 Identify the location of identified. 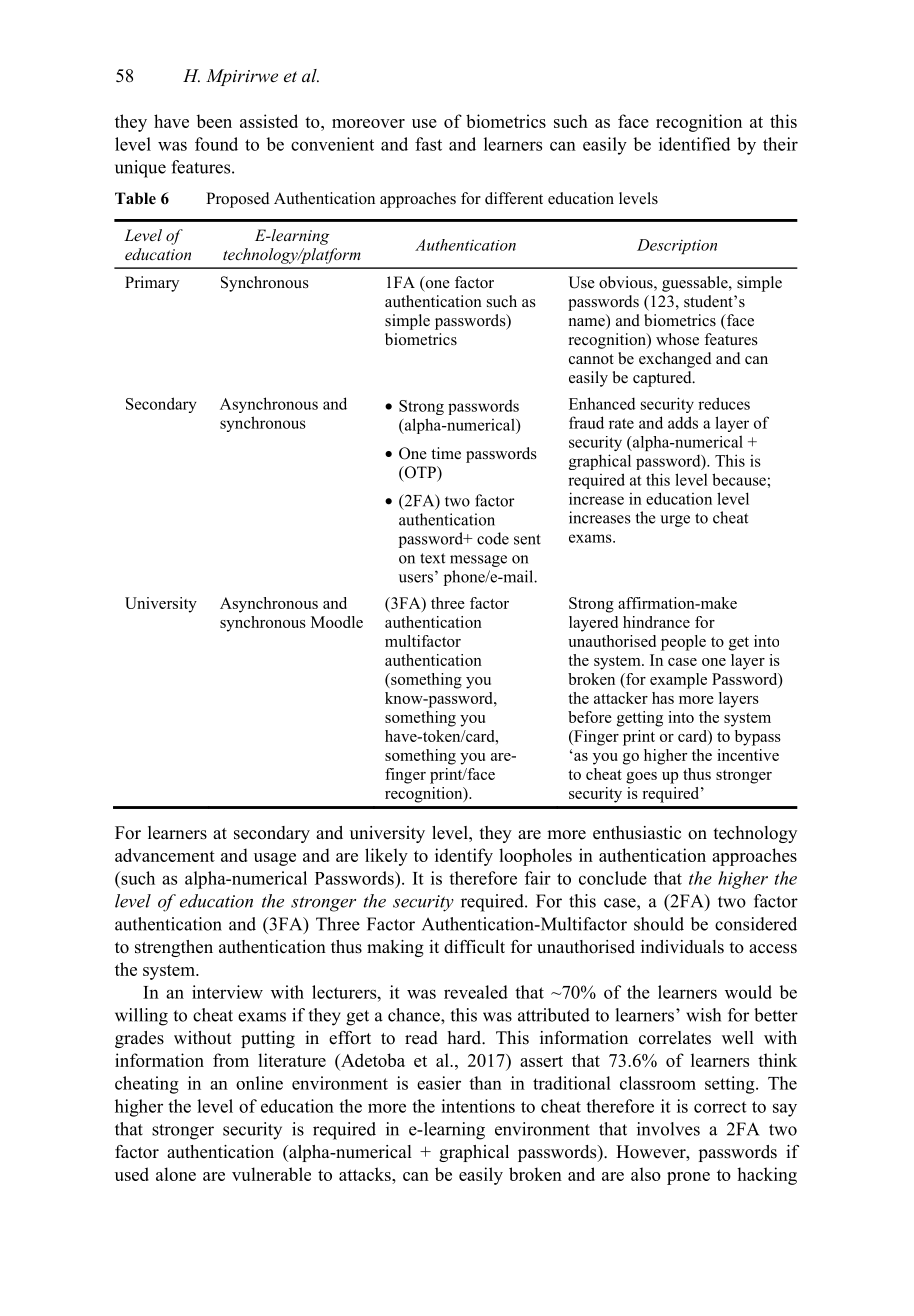
(695, 144).
